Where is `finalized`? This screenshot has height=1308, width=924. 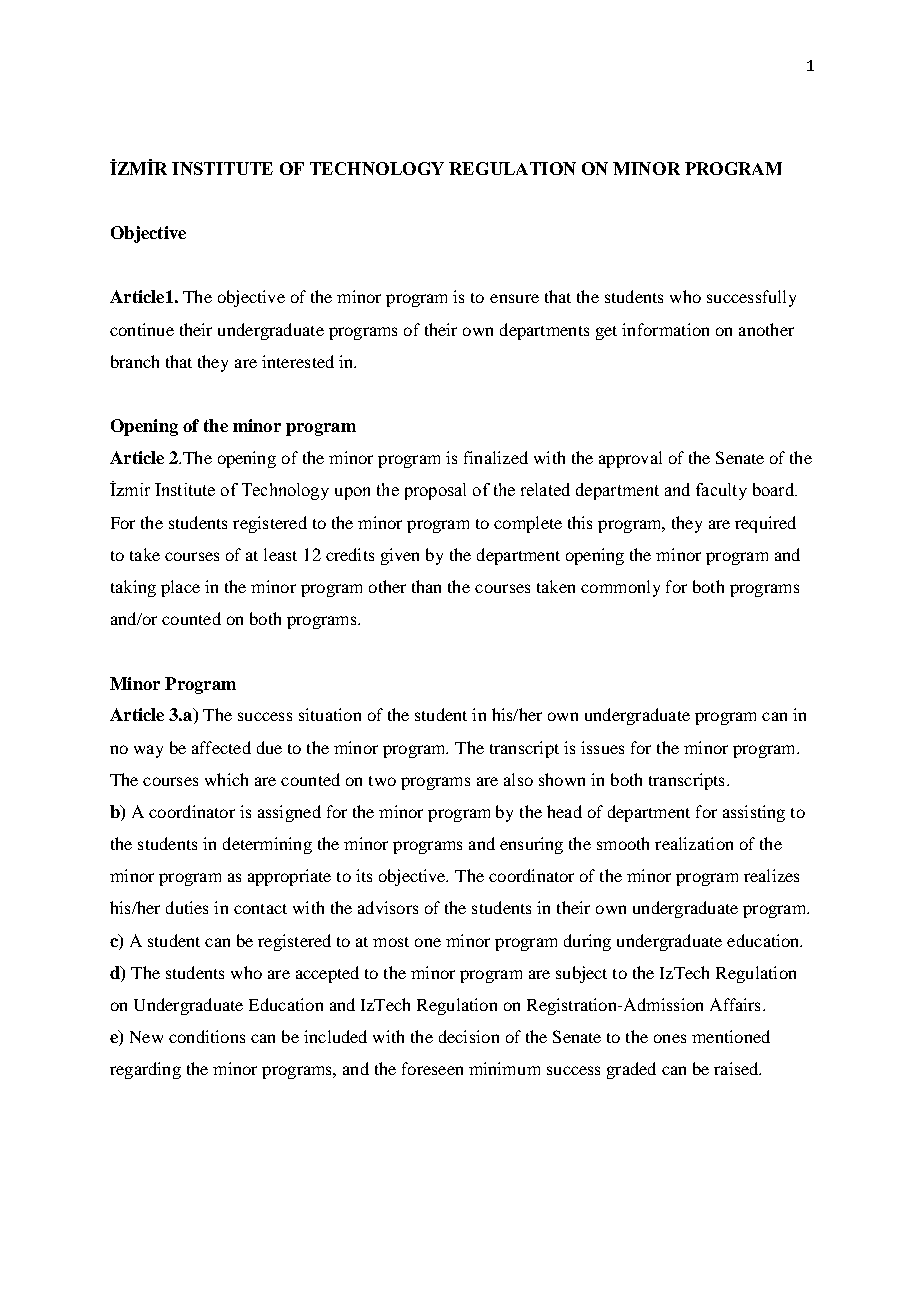 finalized is located at coordinates (496, 457).
